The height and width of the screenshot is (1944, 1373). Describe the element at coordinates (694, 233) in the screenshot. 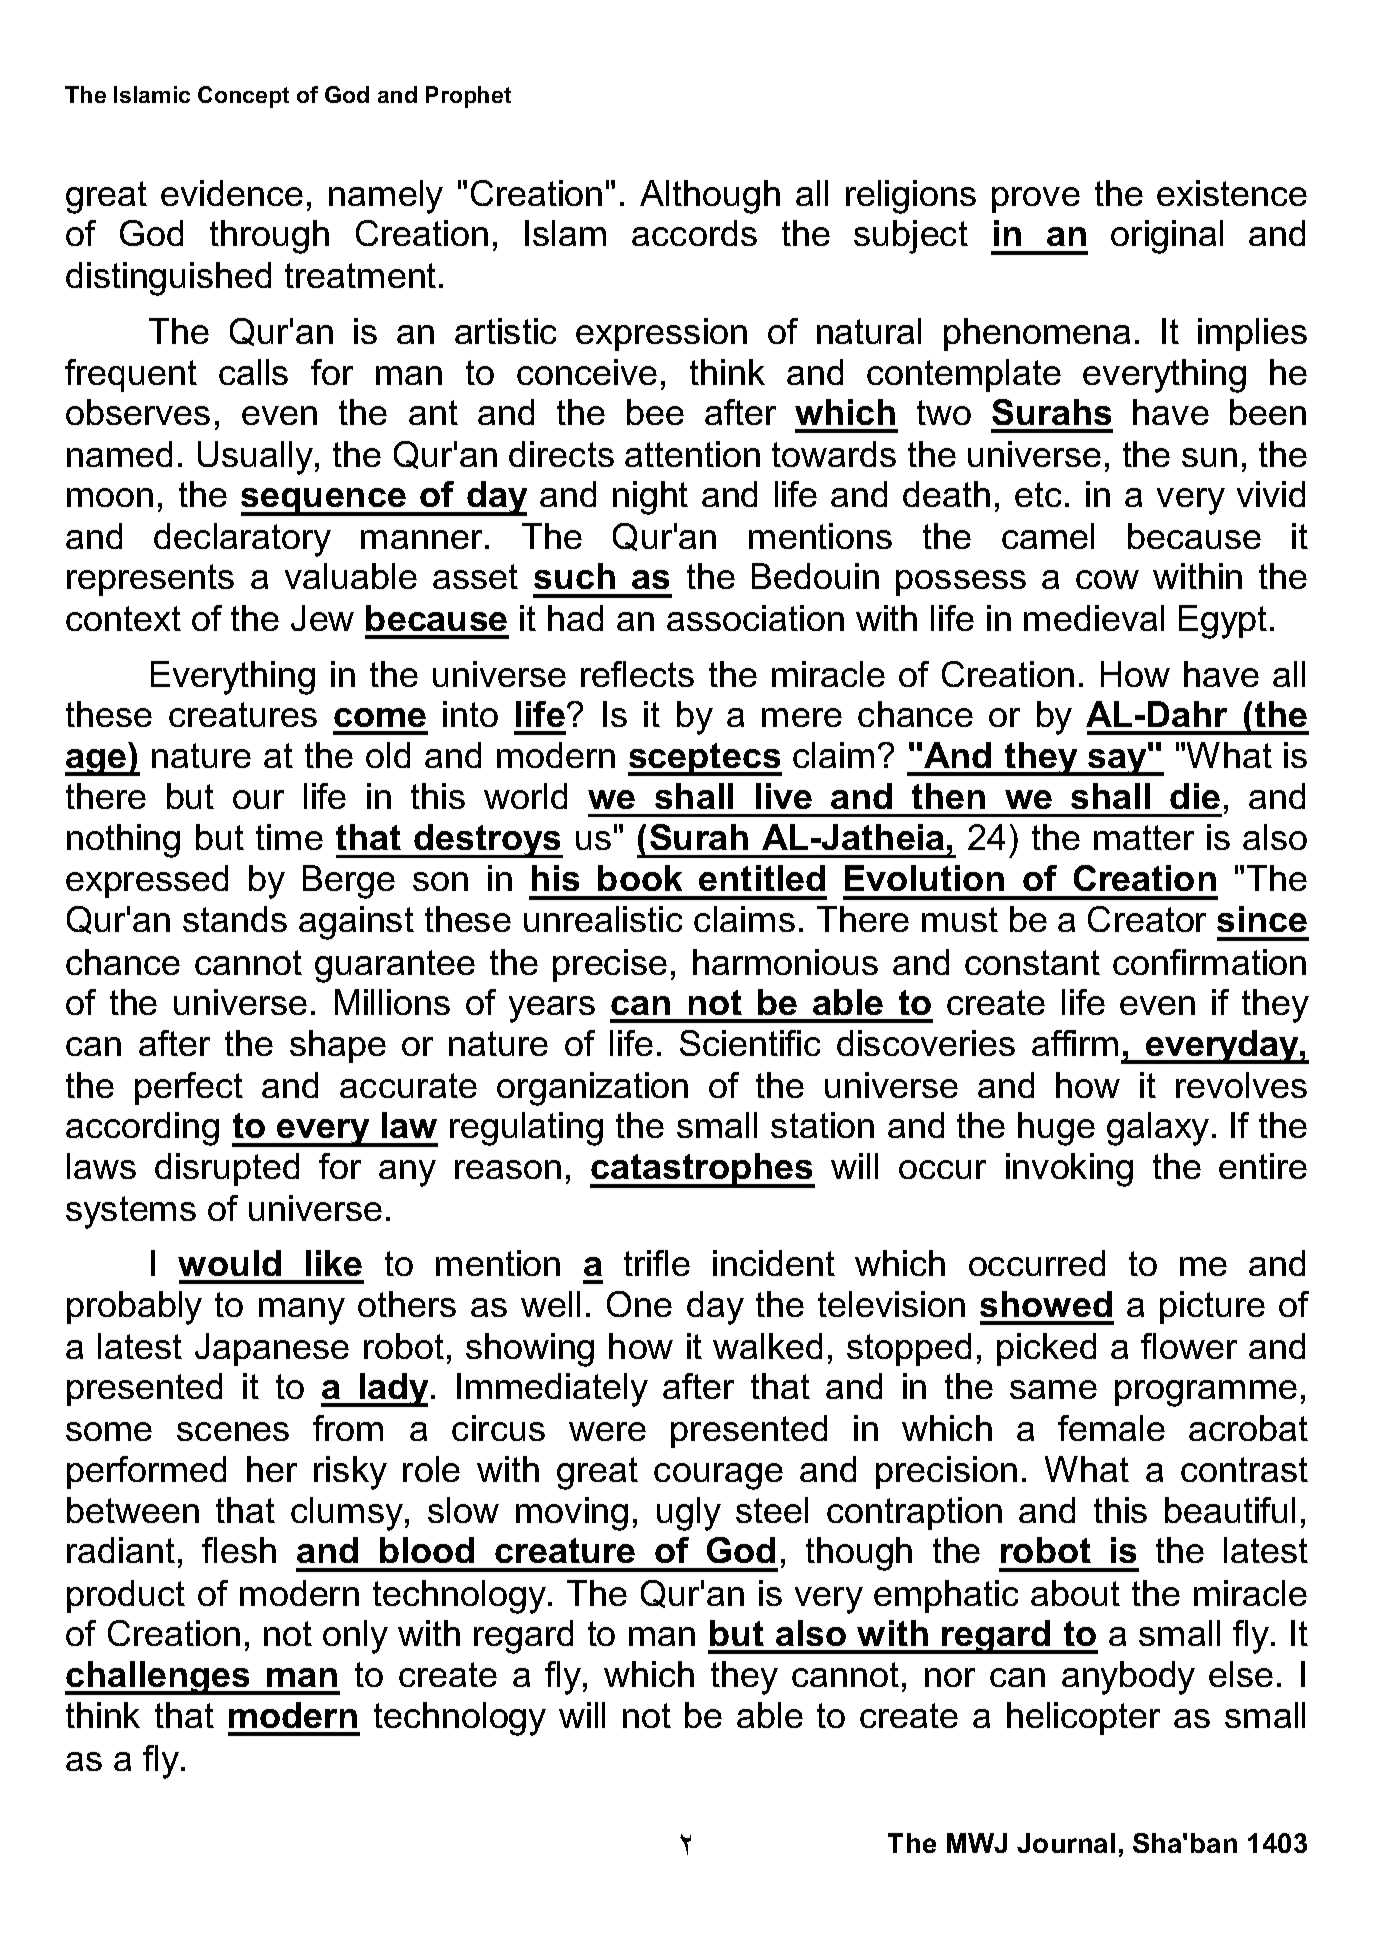

I see `accords` at that location.
